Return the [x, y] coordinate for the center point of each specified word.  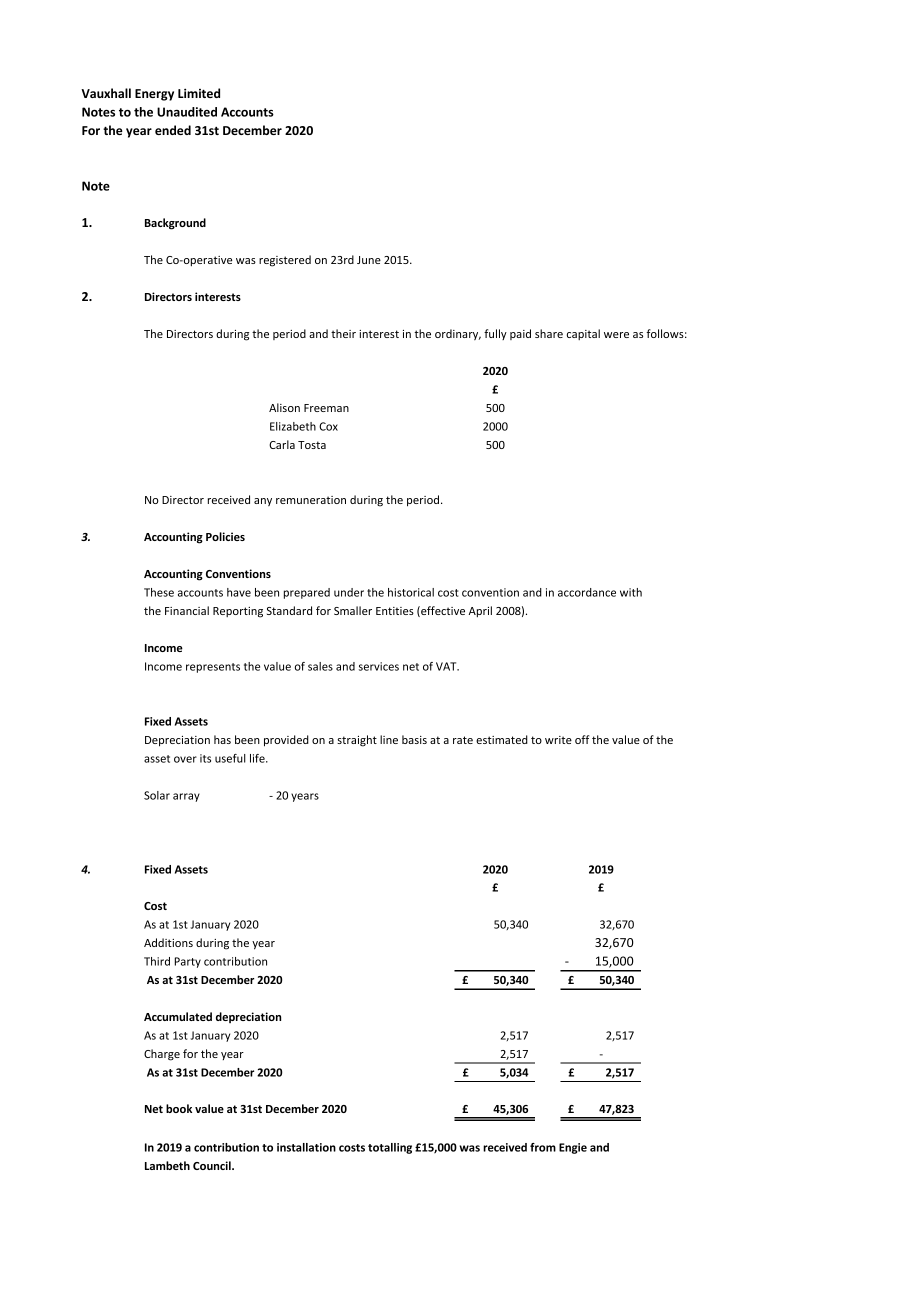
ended [173, 130]
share [549, 333]
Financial [187, 610]
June [369, 260]
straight [357, 741]
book [179, 1108]
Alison [284, 407]
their [343, 333]
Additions [168, 942]
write [558, 740]
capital [583, 334]
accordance [587, 592]
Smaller [353, 610]
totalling [390, 1148]
